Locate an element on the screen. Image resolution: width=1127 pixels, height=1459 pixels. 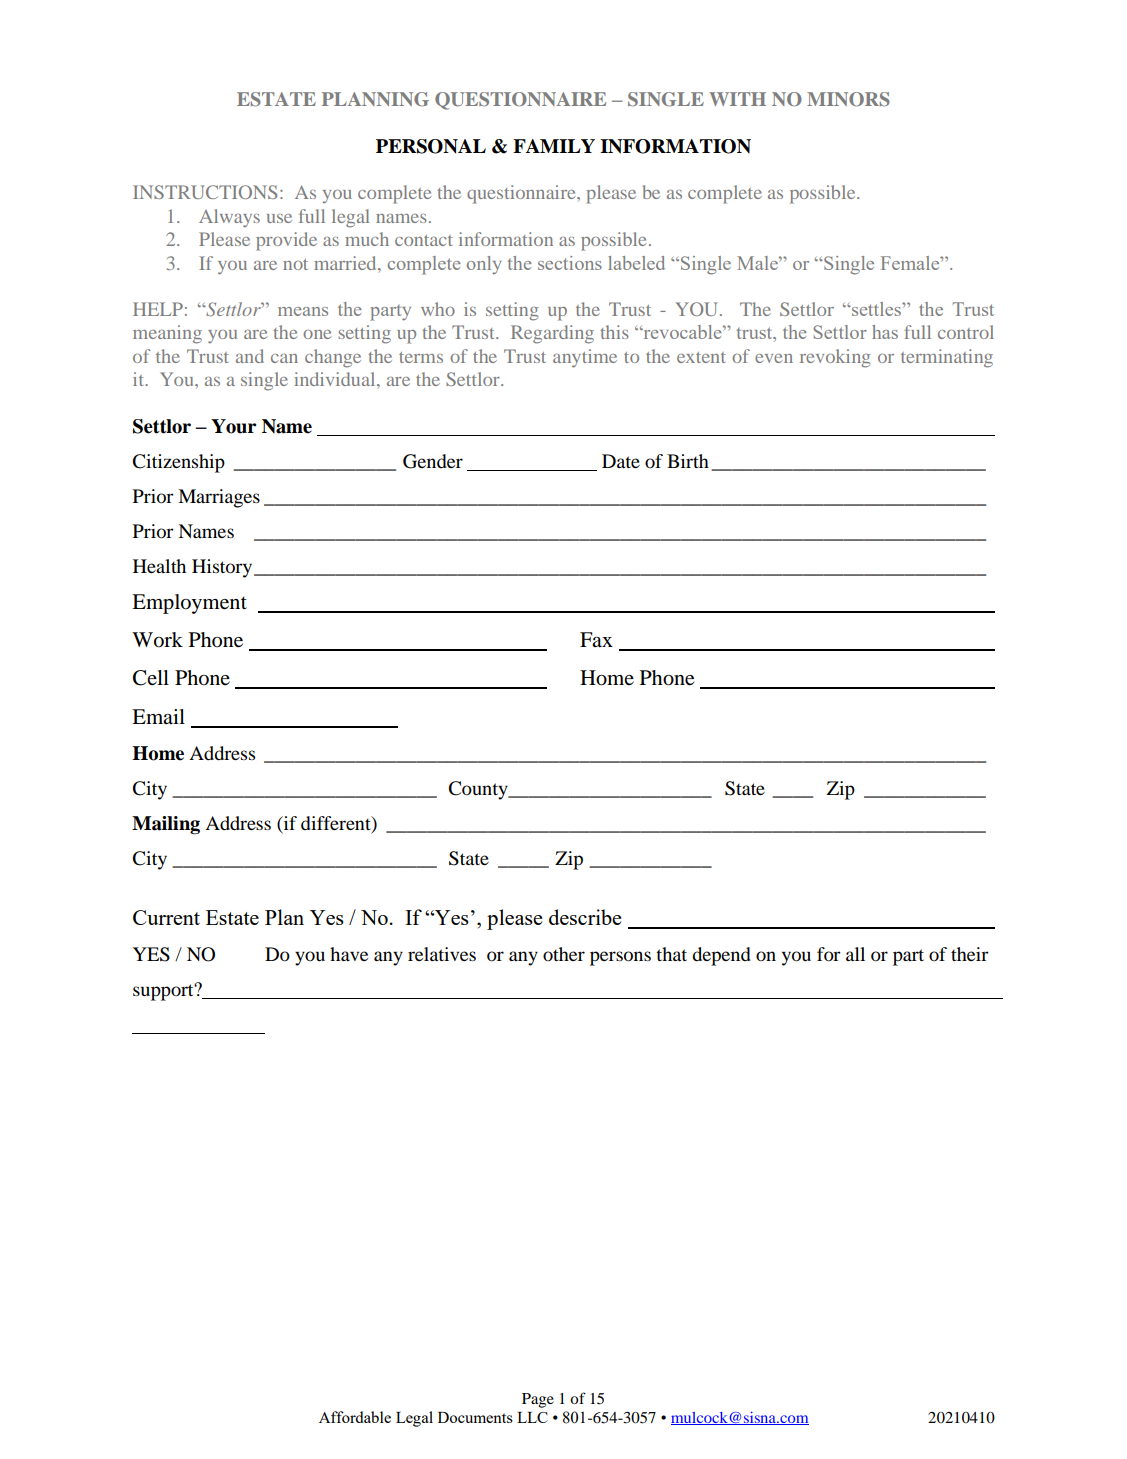
all is located at coordinates (855, 954).
